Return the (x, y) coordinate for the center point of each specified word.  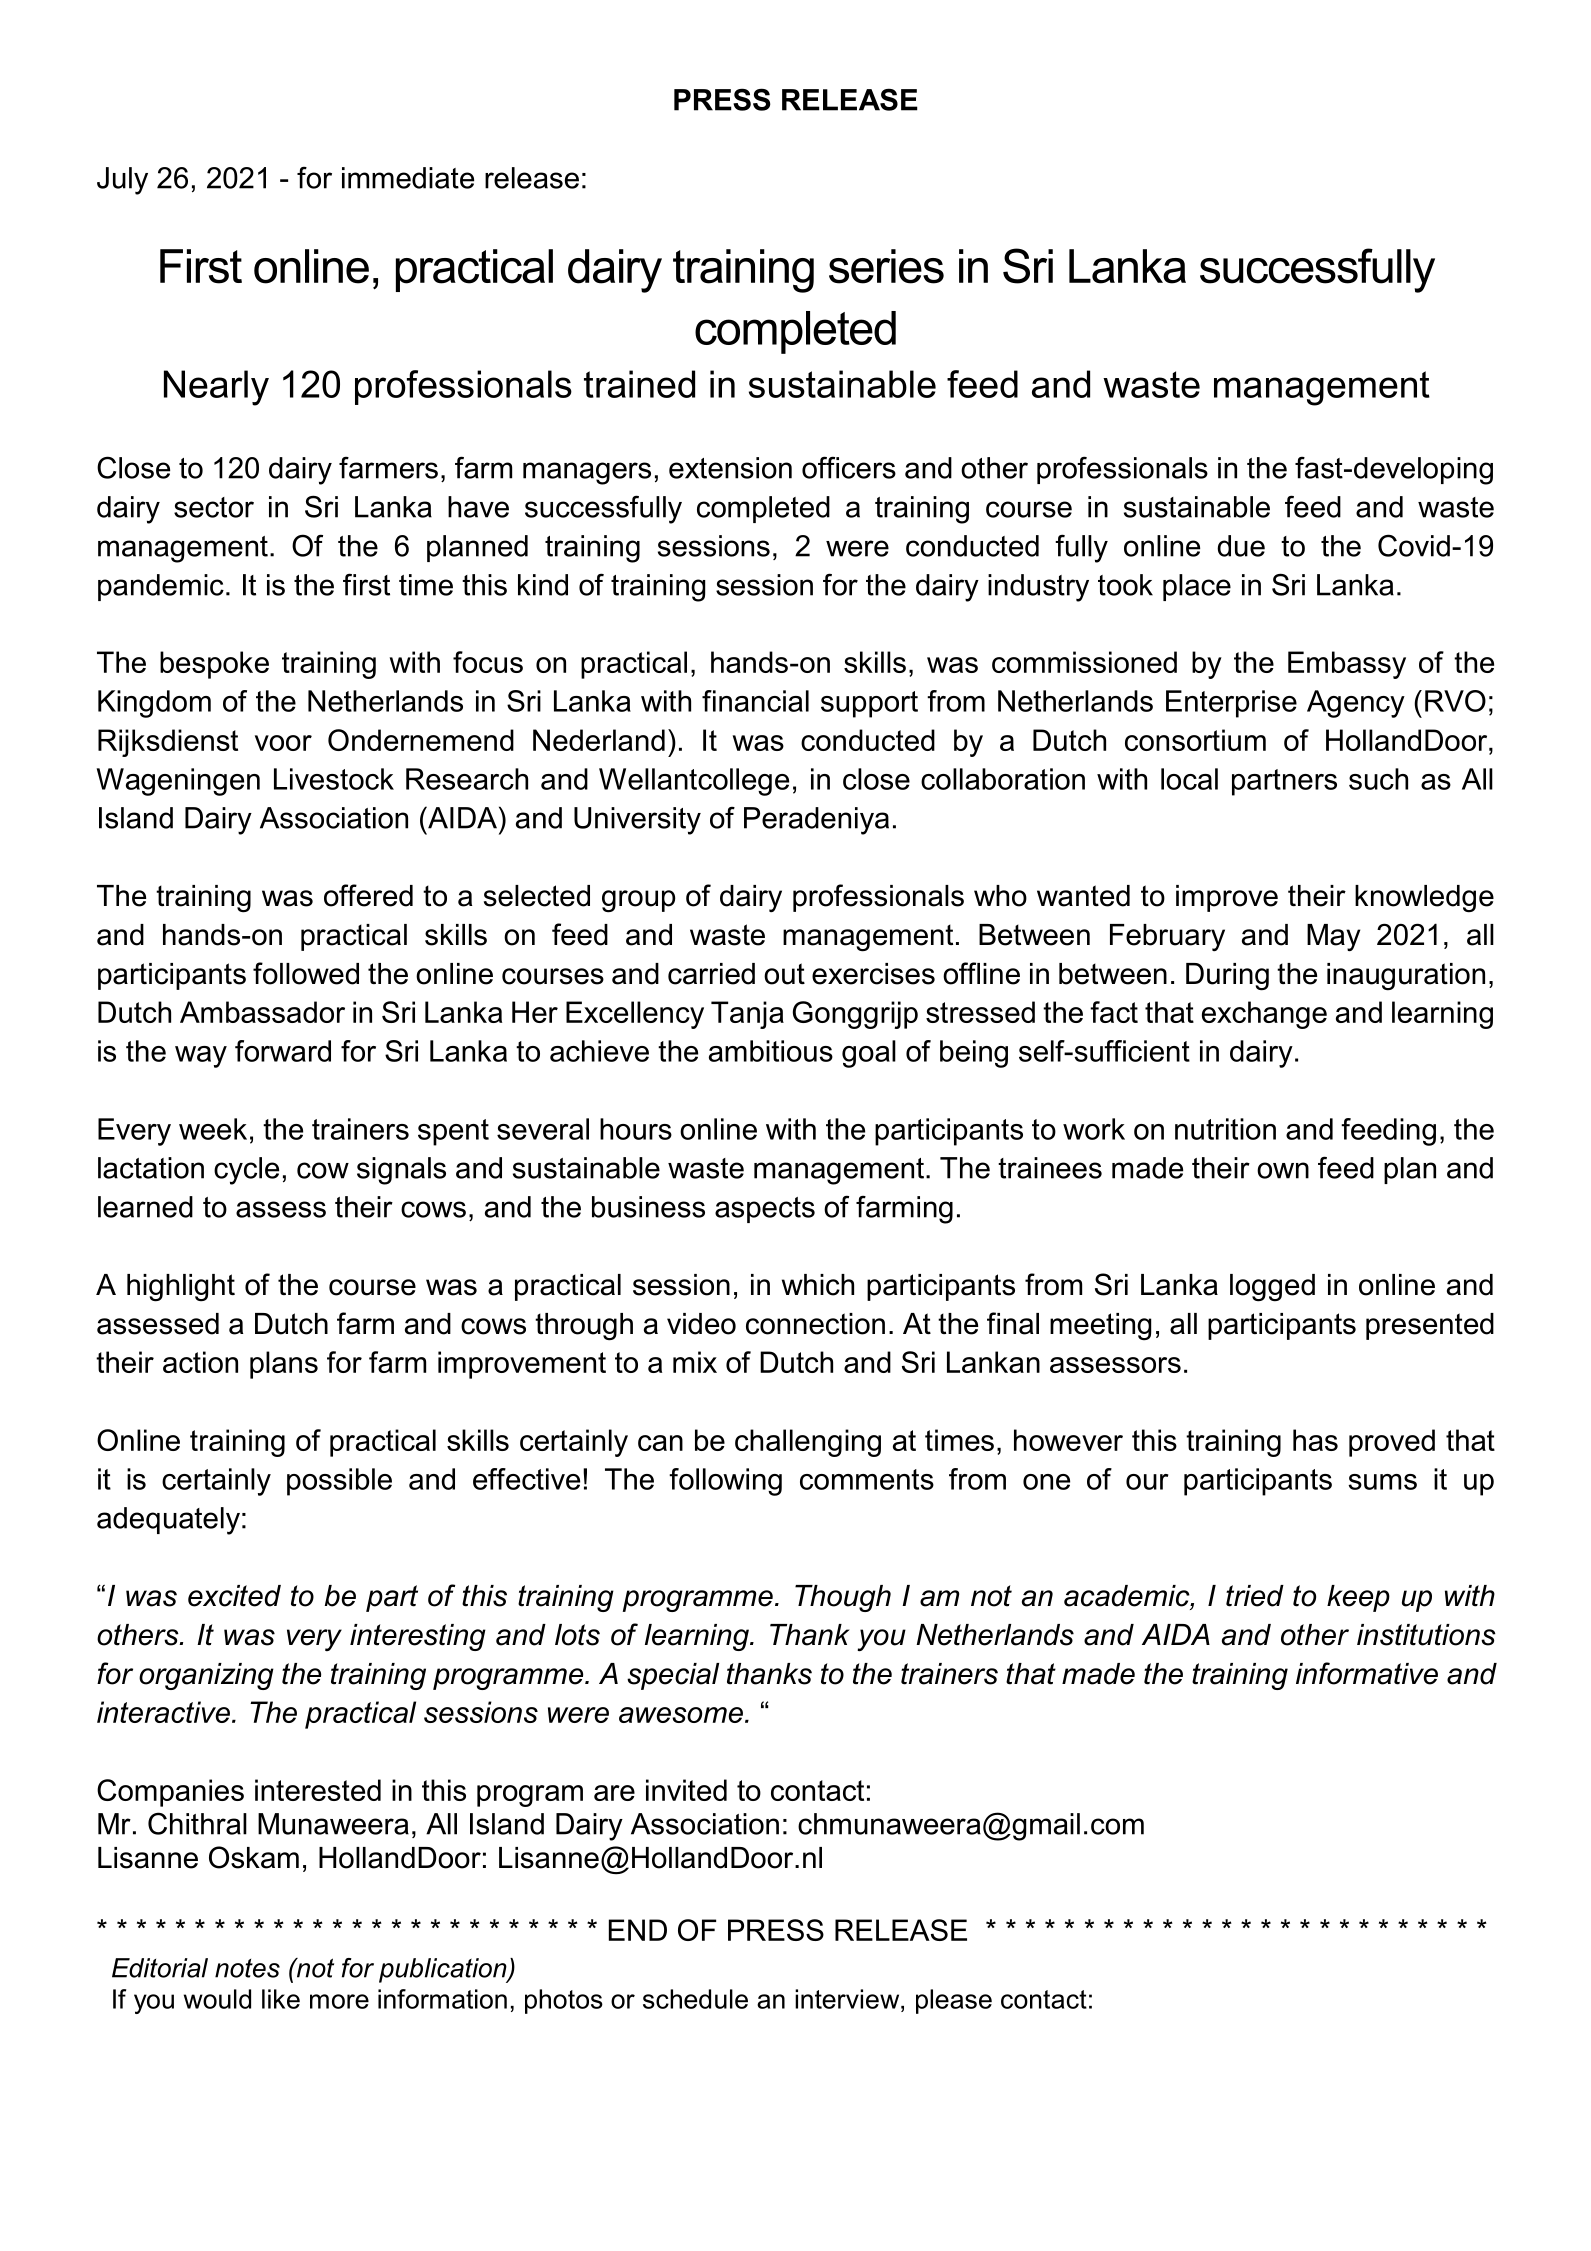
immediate (408, 178)
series (886, 266)
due (1241, 546)
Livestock (334, 779)
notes (247, 1968)
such (1378, 779)
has (1315, 1440)
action (200, 1362)
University (637, 821)
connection (815, 1324)
